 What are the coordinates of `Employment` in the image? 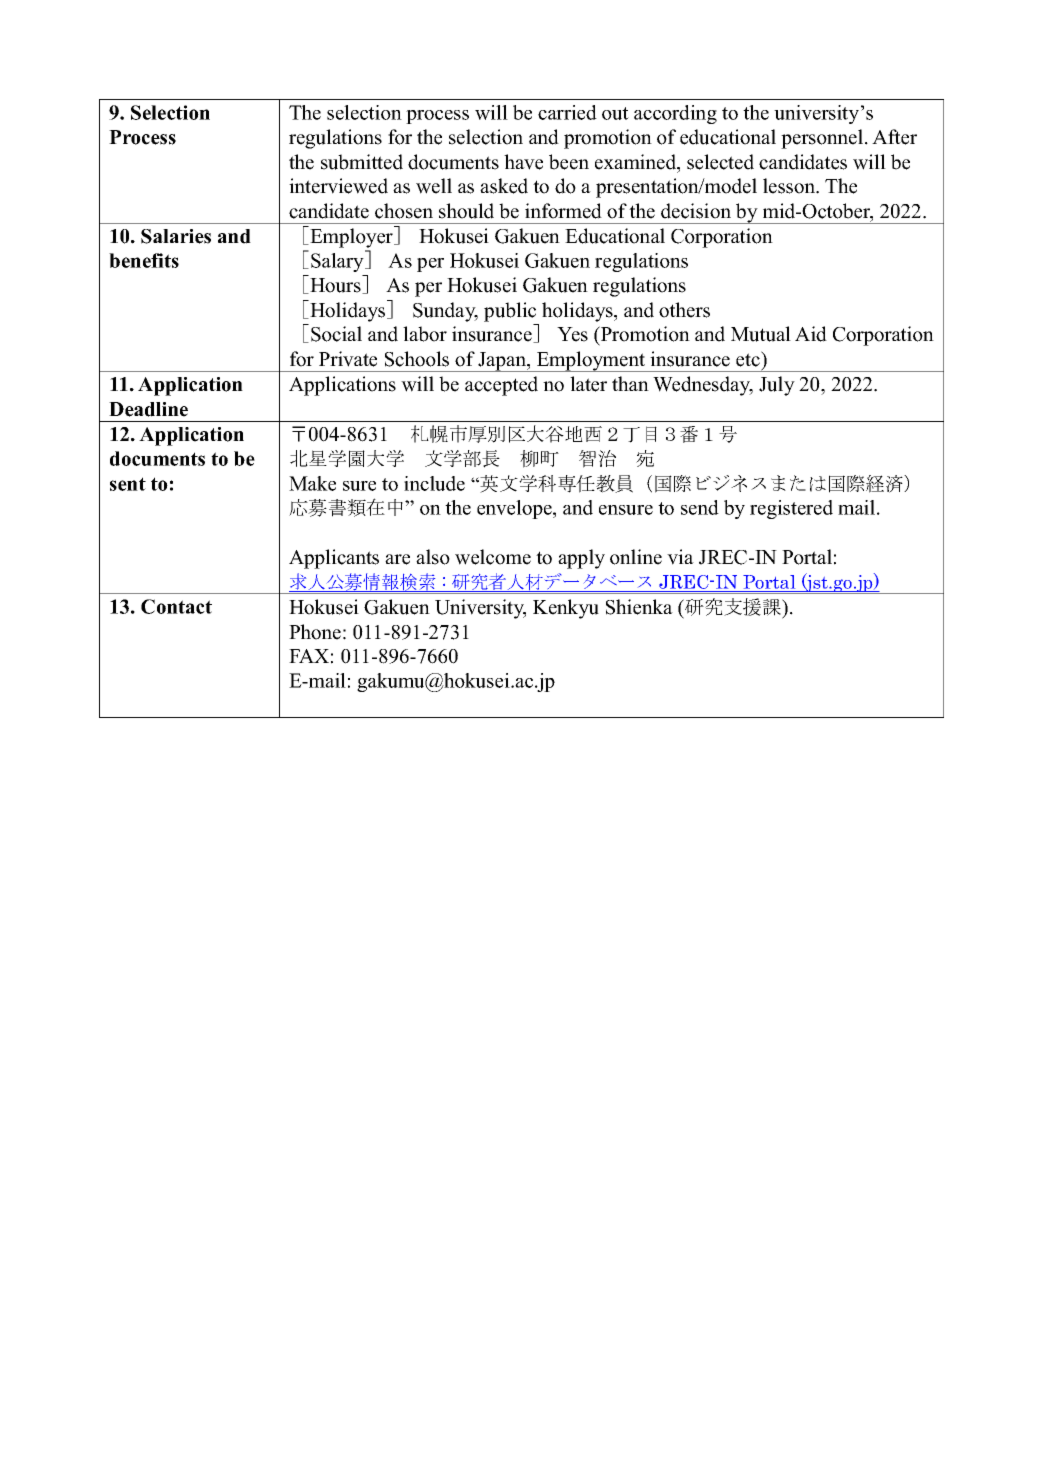 It's located at (590, 361).
